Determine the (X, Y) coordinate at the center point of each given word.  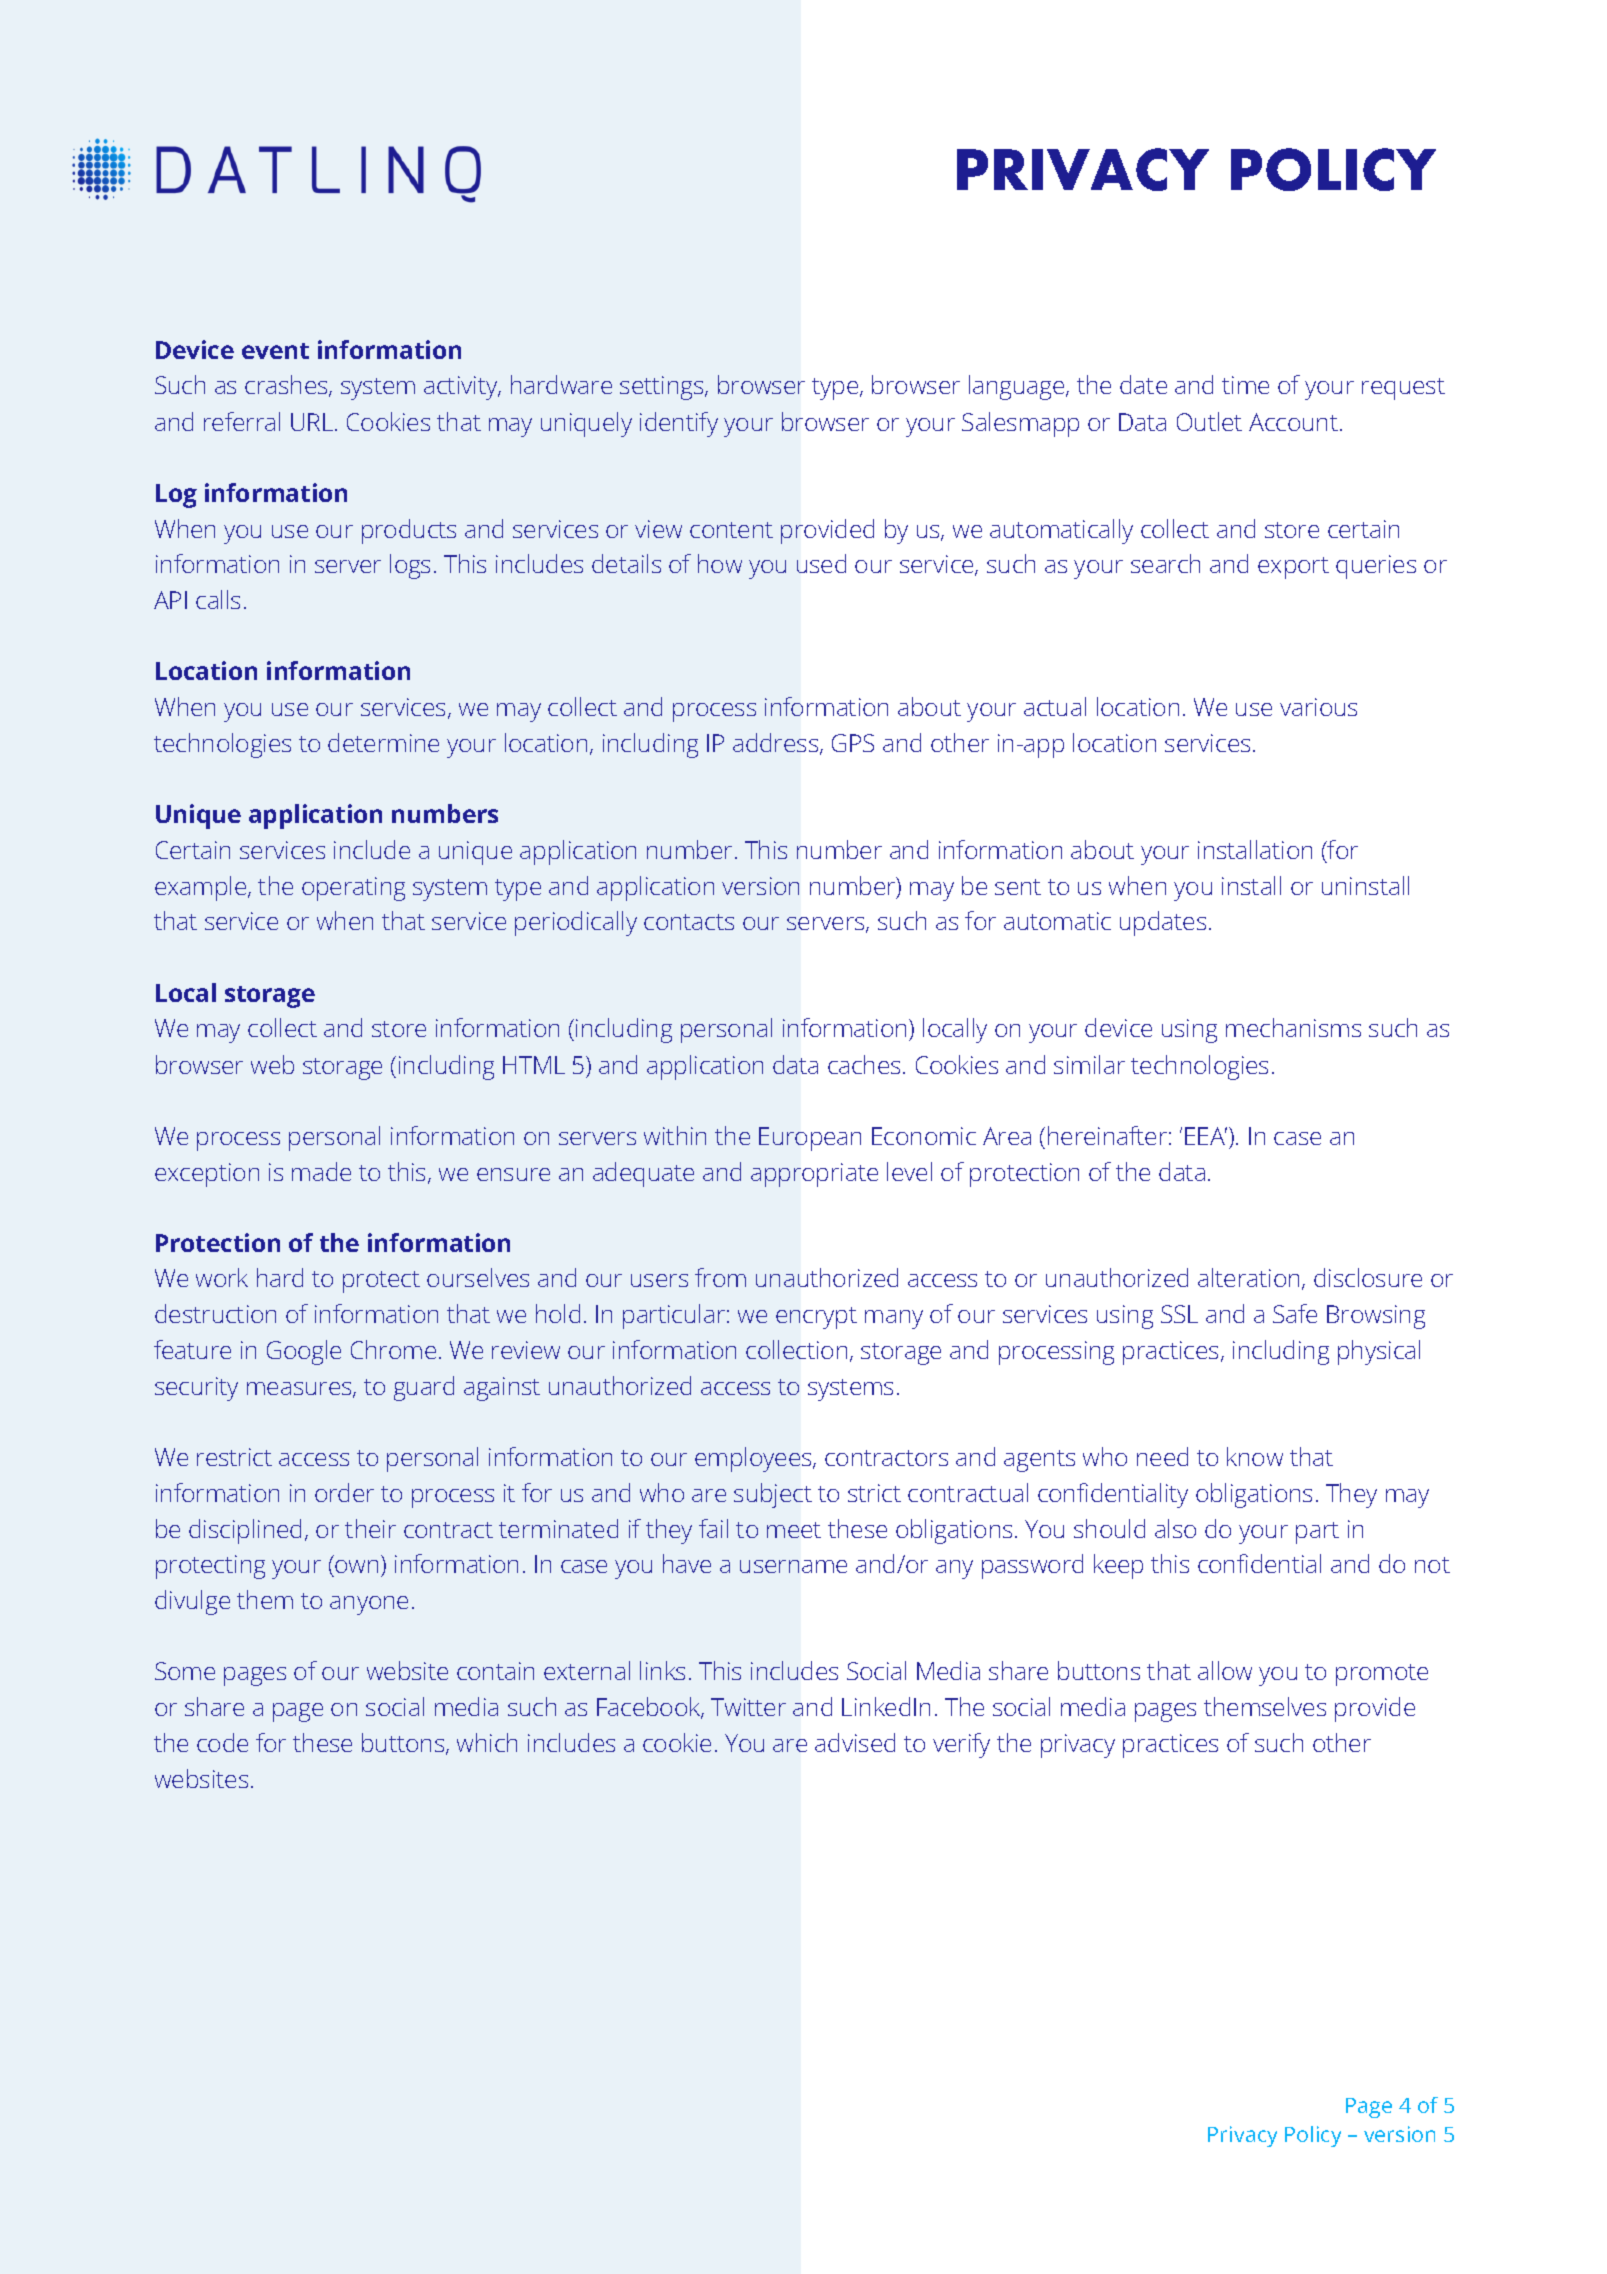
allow (1225, 1670)
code (222, 1742)
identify (679, 424)
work (222, 1277)
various (1318, 707)
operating (353, 889)
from (720, 1277)
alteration (1248, 1277)
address (777, 744)
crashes (287, 386)
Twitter (748, 1707)
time (1245, 385)
